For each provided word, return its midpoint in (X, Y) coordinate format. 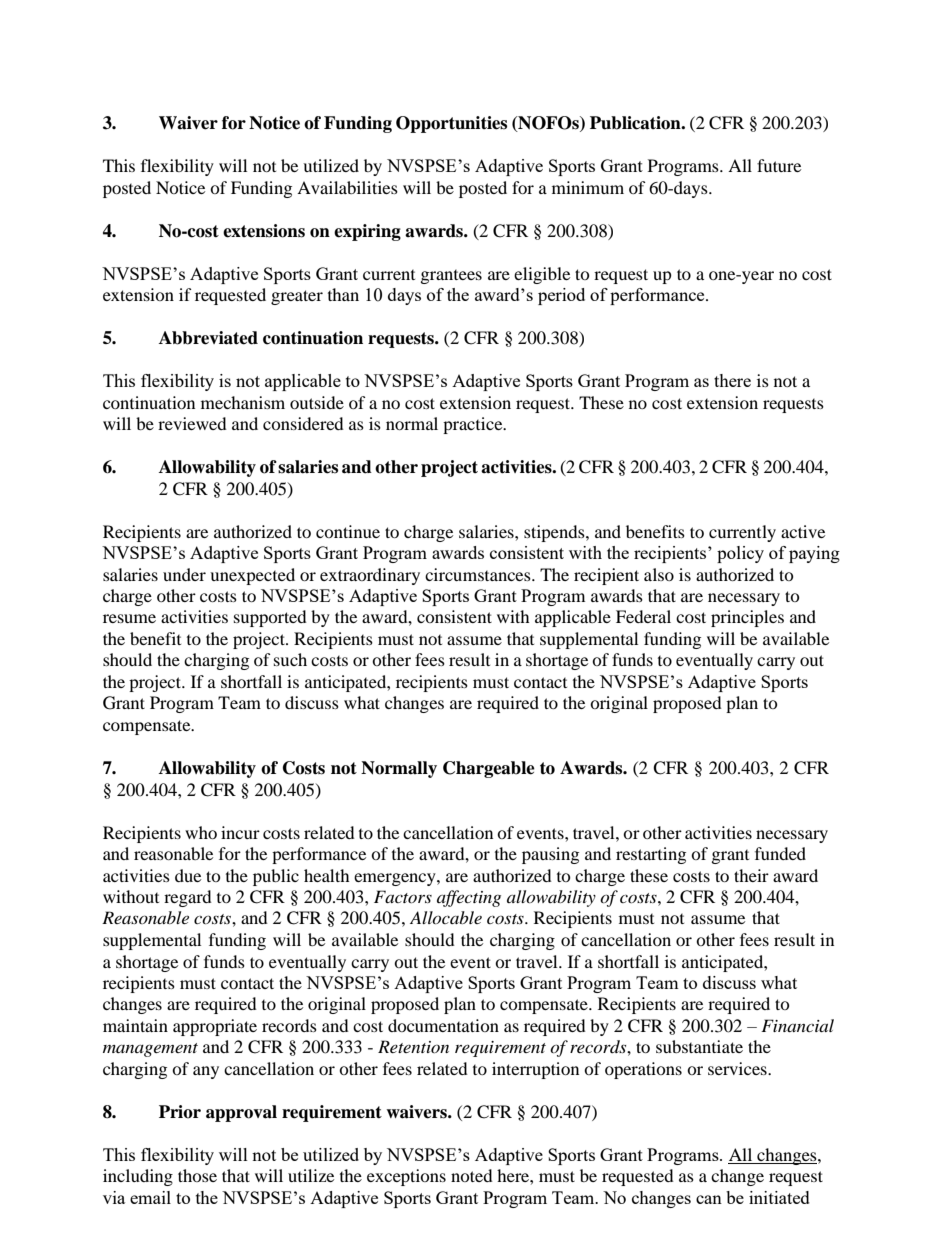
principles (747, 618)
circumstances (479, 574)
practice (474, 425)
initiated (779, 1197)
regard (188, 898)
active (803, 531)
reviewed (192, 423)
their (751, 875)
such (290, 659)
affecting (469, 898)
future (779, 165)
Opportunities (451, 124)
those (197, 1175)
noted (472, 1175)
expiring (367, 232)
